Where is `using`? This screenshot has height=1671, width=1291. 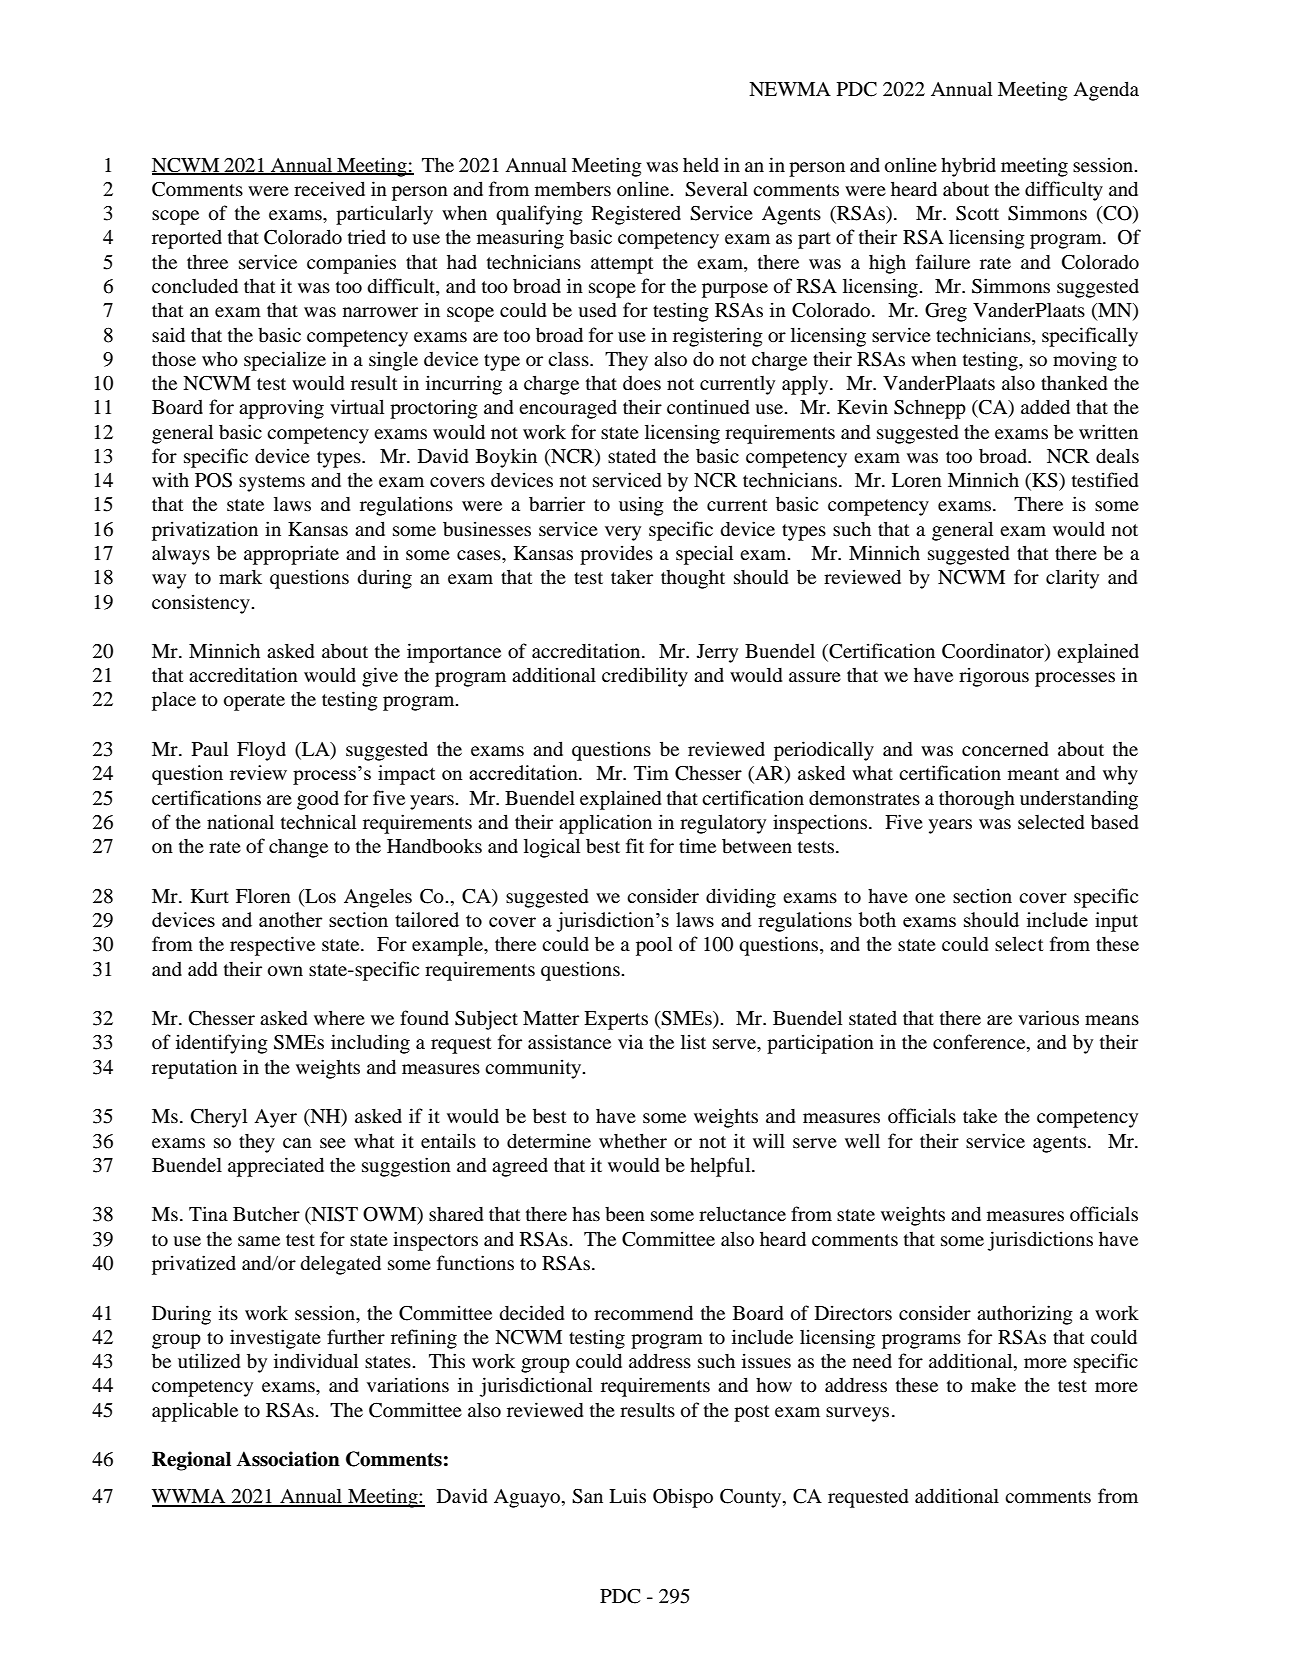
using is located at coordinates (641, 506).
